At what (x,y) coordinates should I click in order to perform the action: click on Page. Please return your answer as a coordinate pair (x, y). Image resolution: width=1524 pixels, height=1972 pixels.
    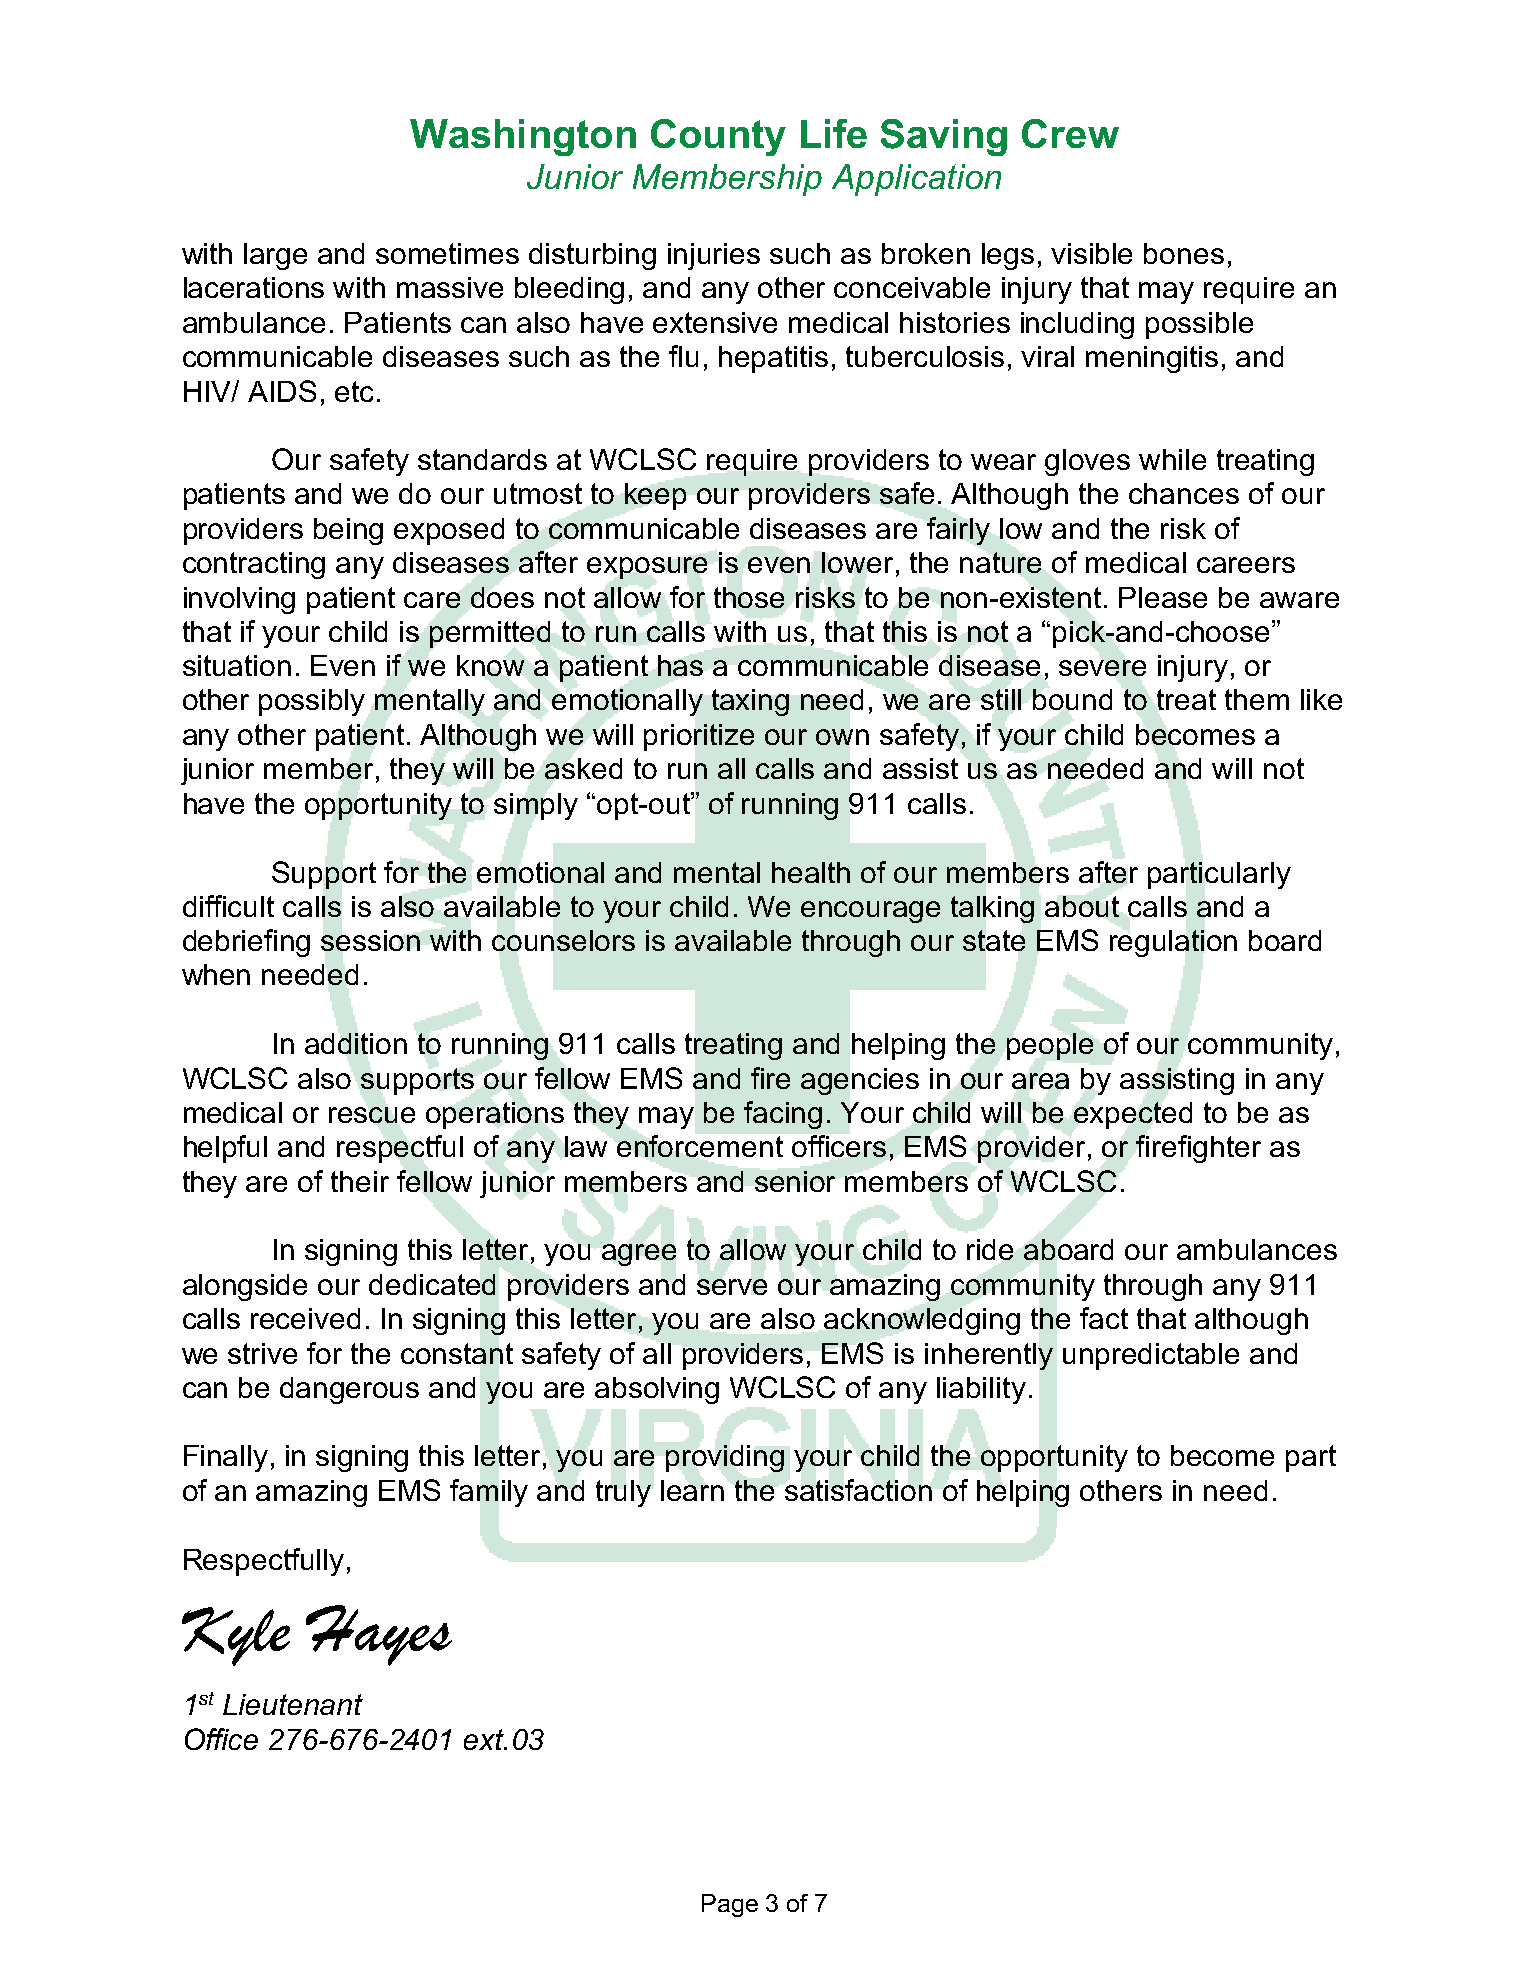
    Looking at the image, I should click on (730, 1905).
